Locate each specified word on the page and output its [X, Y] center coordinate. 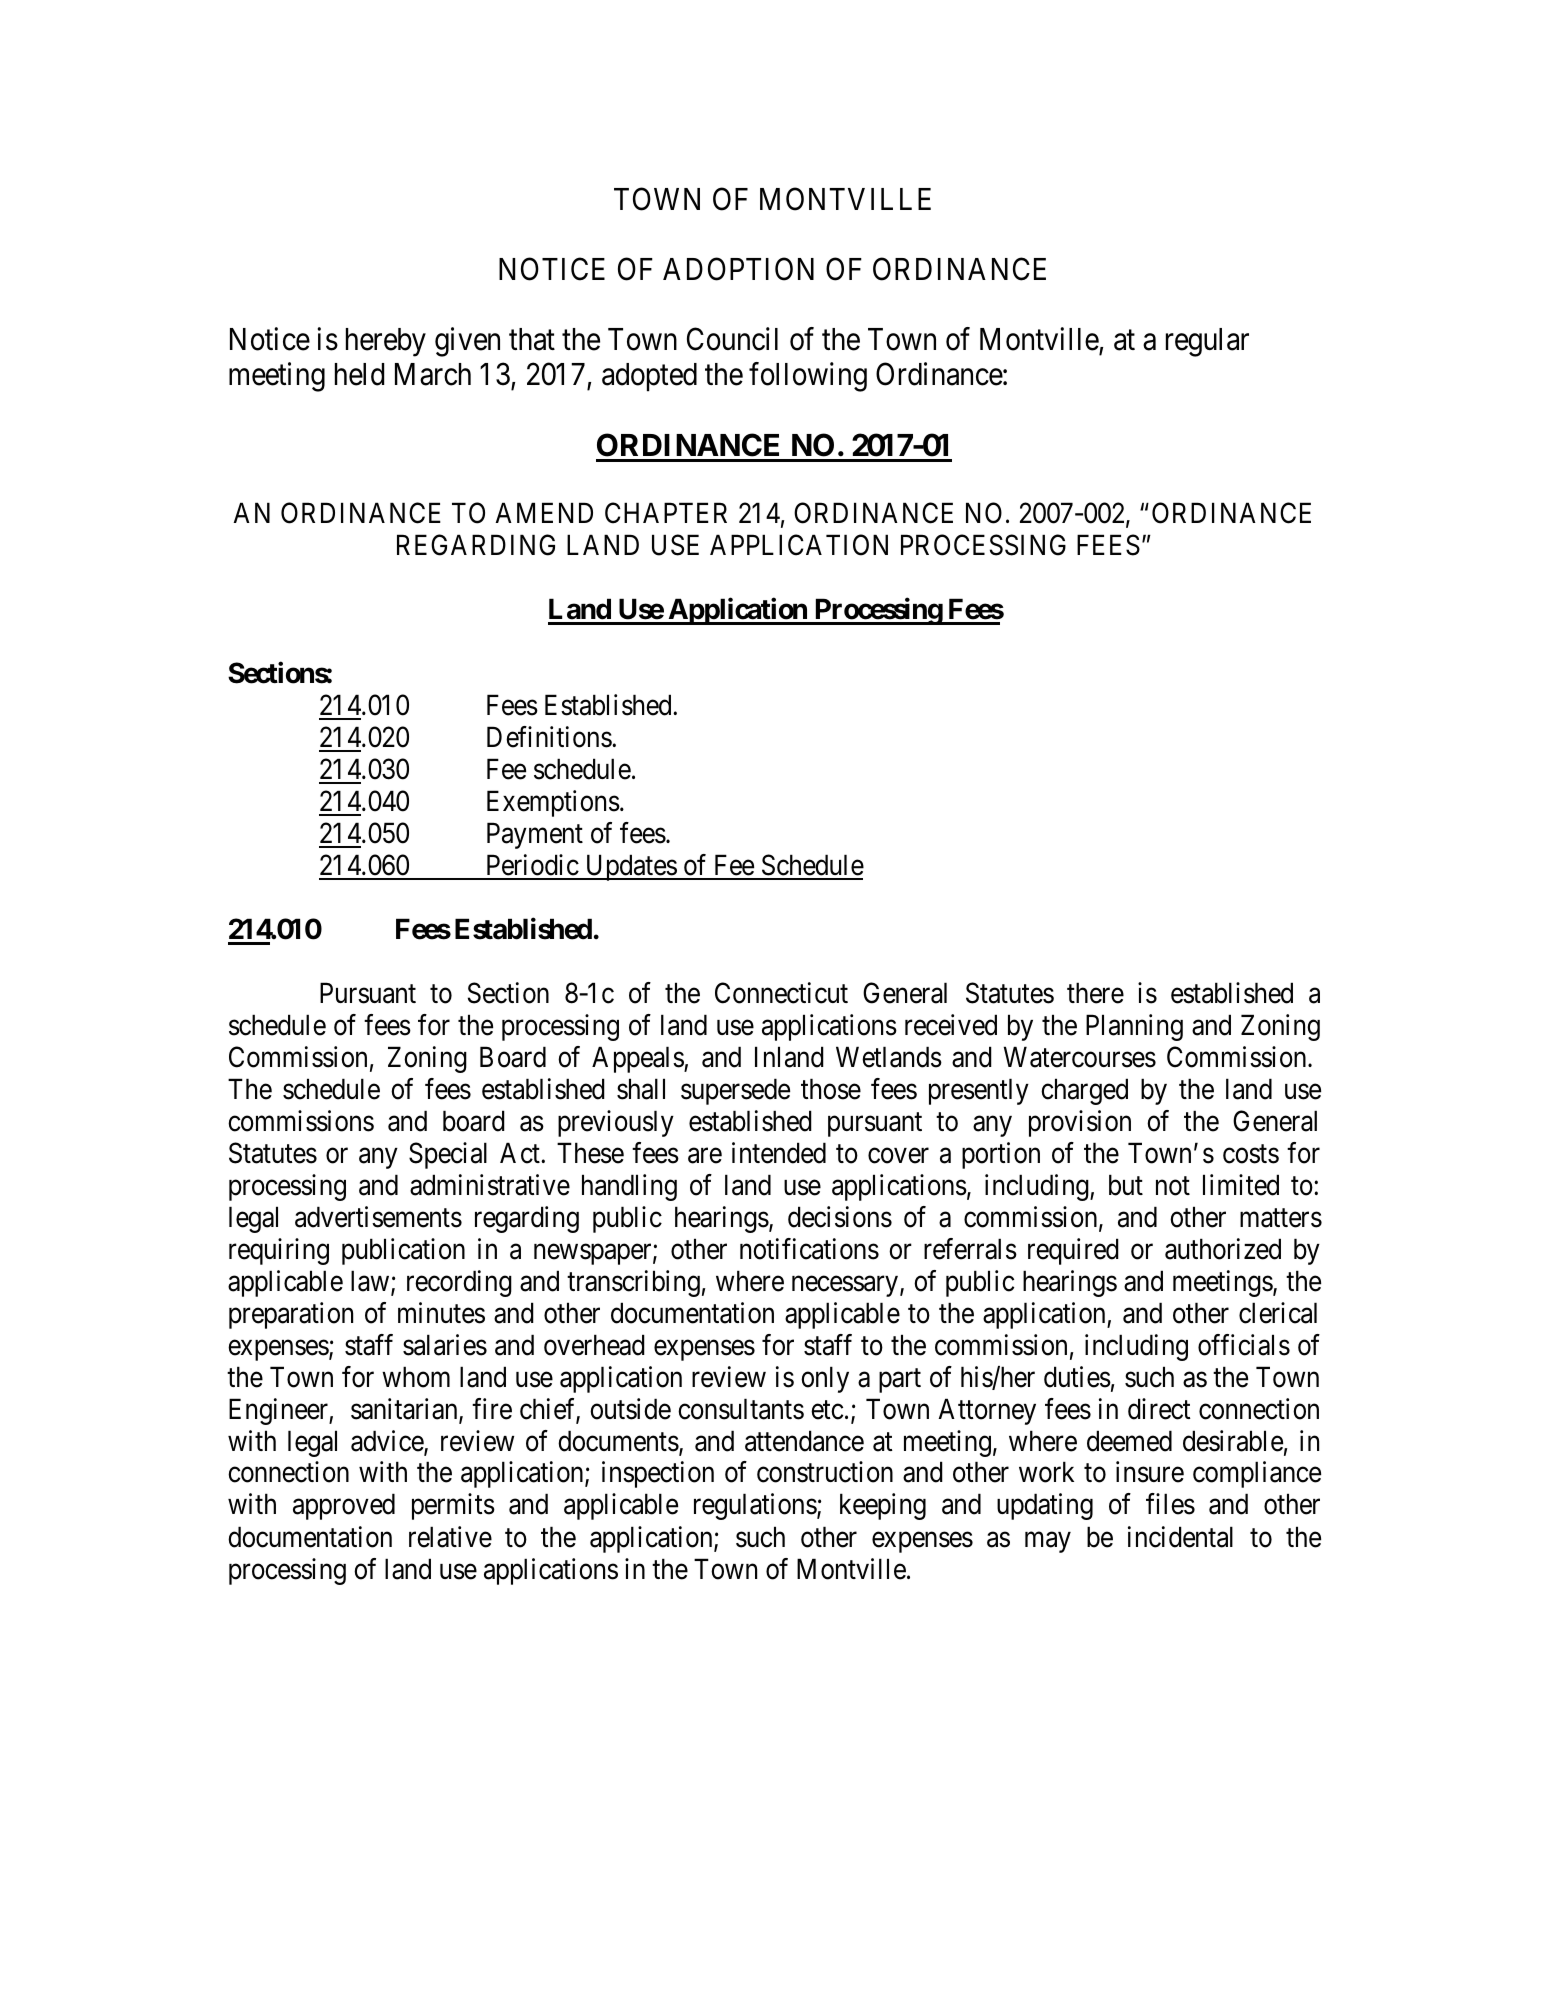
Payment [535, 835]
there [1095, 993]
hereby [386, 342]
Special [448, 1155]
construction [825, 1472]
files [1170, 1504]
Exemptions [553, 803]
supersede [735, 1091]
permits [453, 1507]
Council [732, 339]
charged [1084, 1091]
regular [1207, 342]
